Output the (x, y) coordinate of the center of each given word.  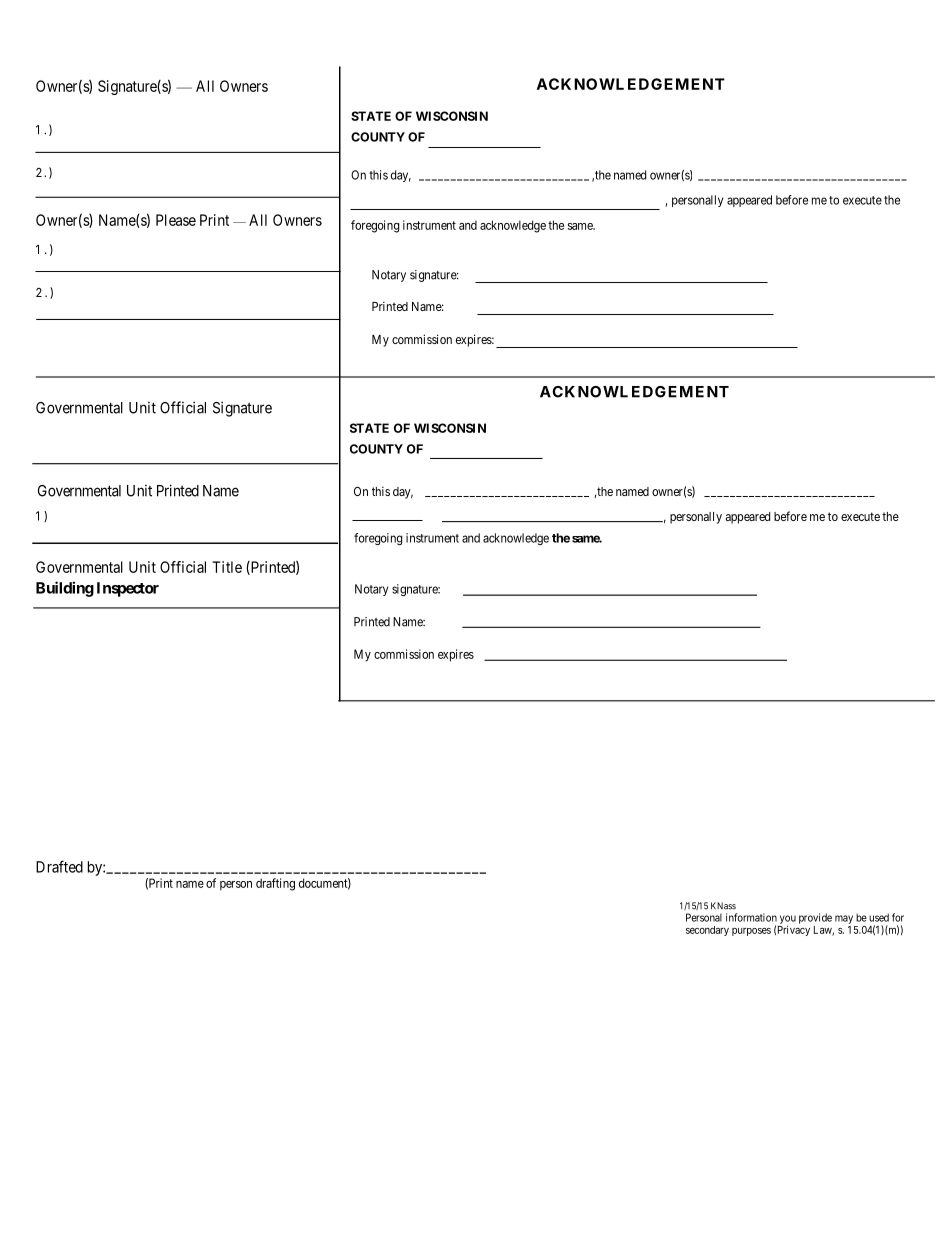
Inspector (128, 589)
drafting (275, 884)
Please (176, 220)
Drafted (59, 866)
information (751, 917)
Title (227, 567)
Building (65, 589)
